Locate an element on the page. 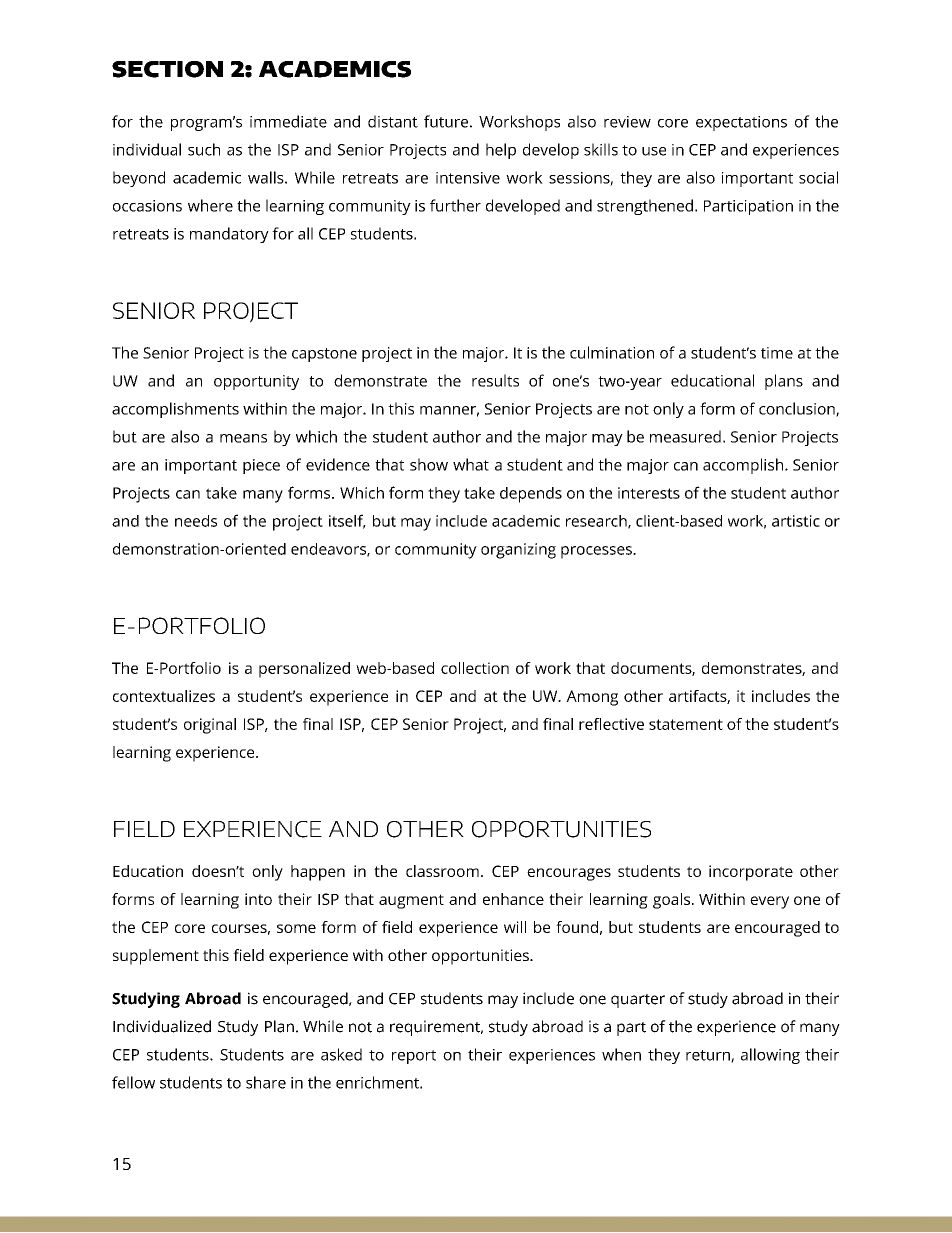  share is located at coordinates (266, 1082).
